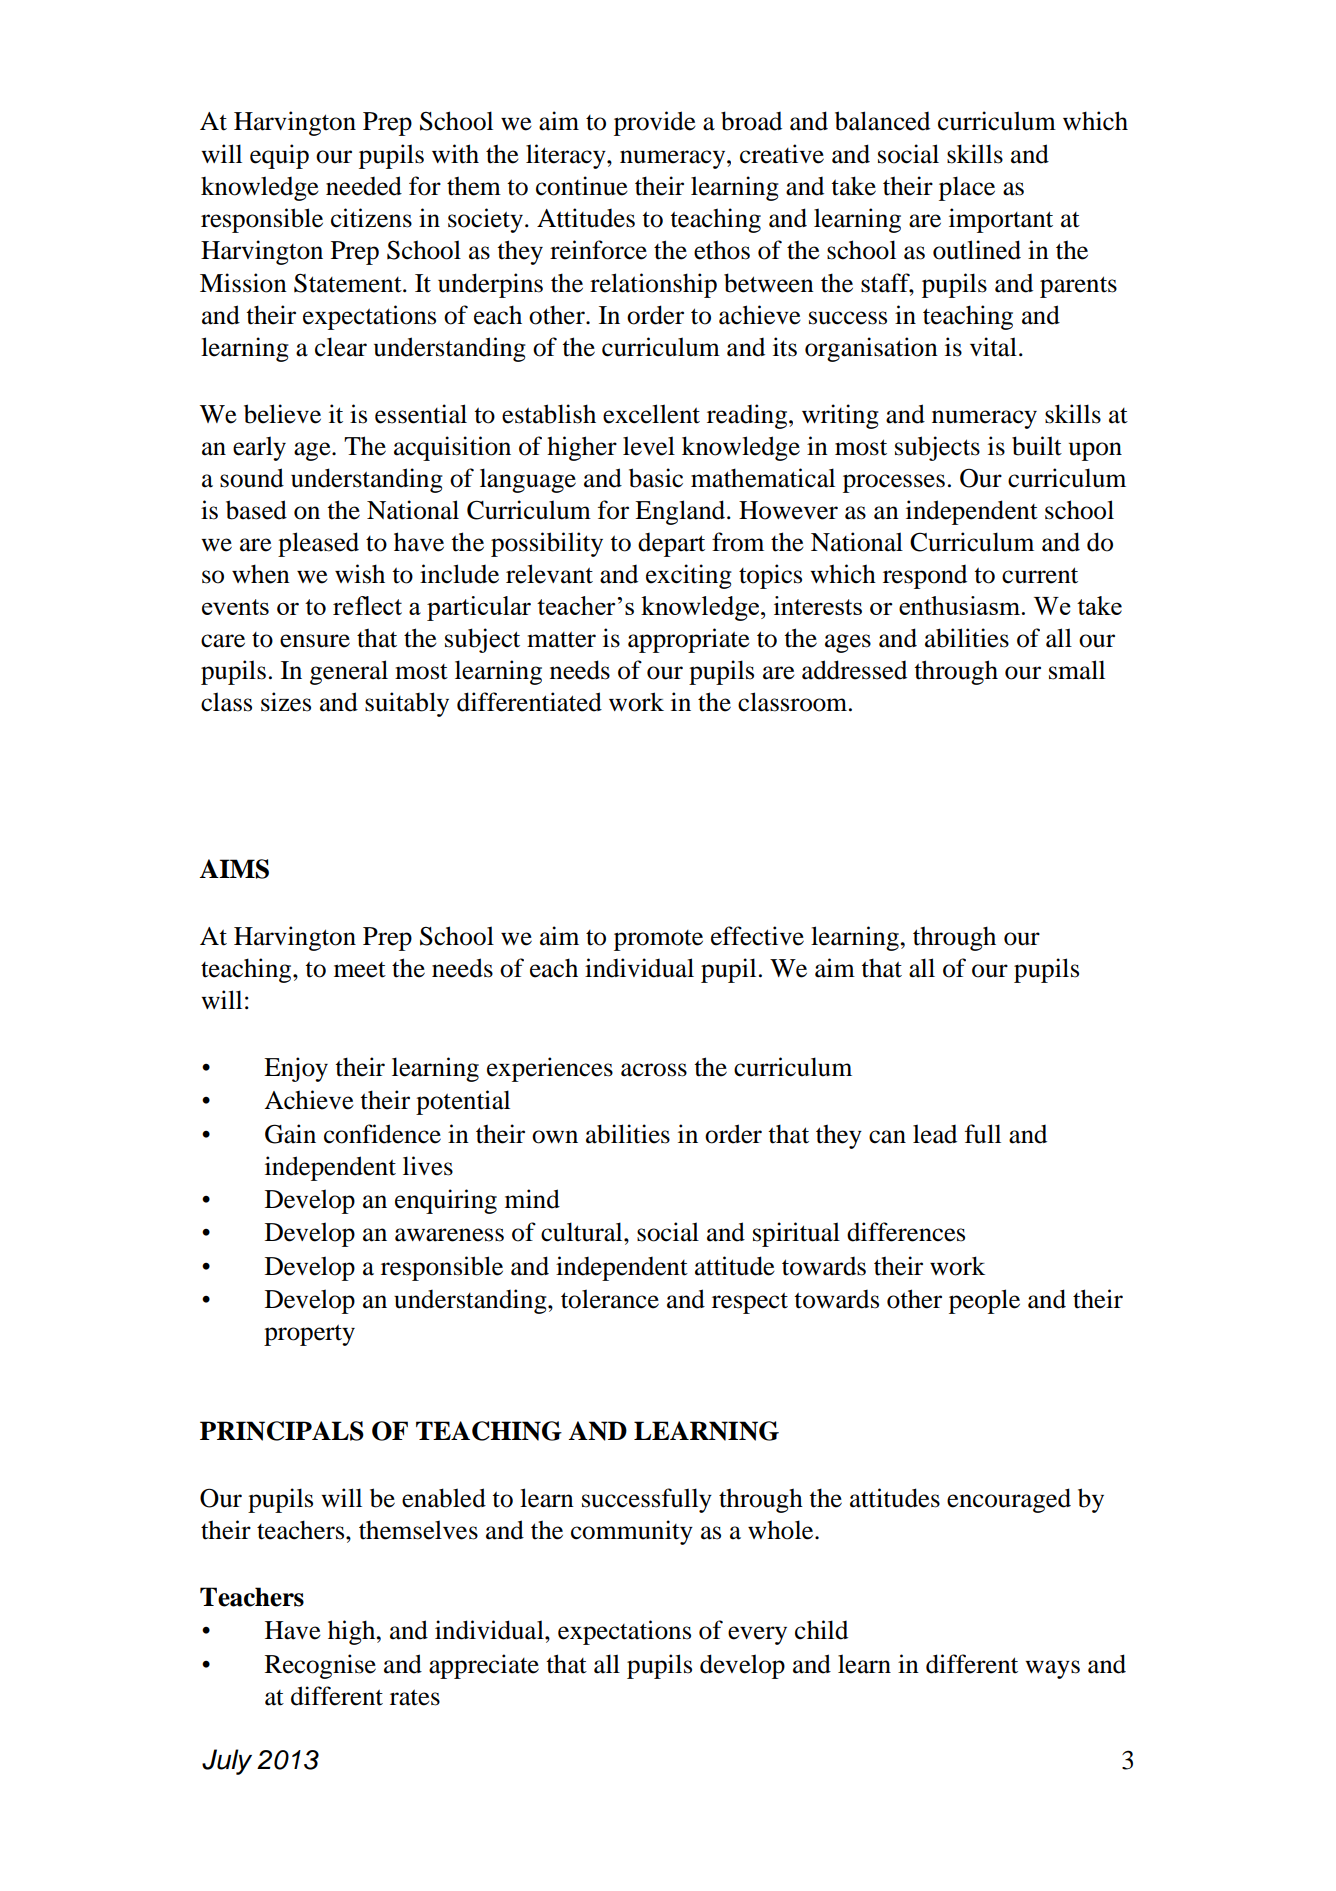 This screenshot has height=1891, width=1336. What do you see at coordinates (757, 1635) in the screenshot?
I see `every` at bounding box center [757, 1635].
